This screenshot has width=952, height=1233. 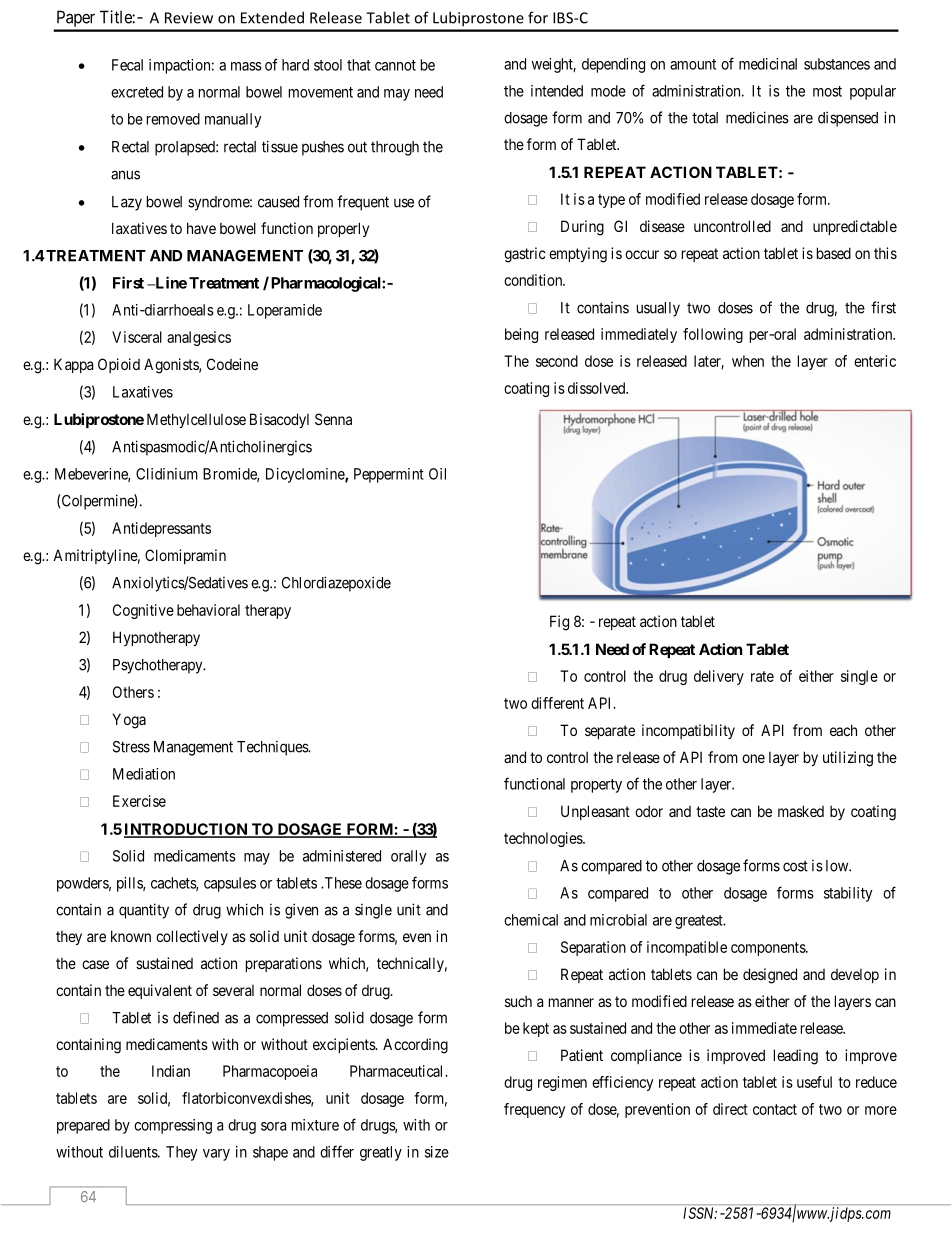 I want to click on Fig, so click(x=559, y=623).
